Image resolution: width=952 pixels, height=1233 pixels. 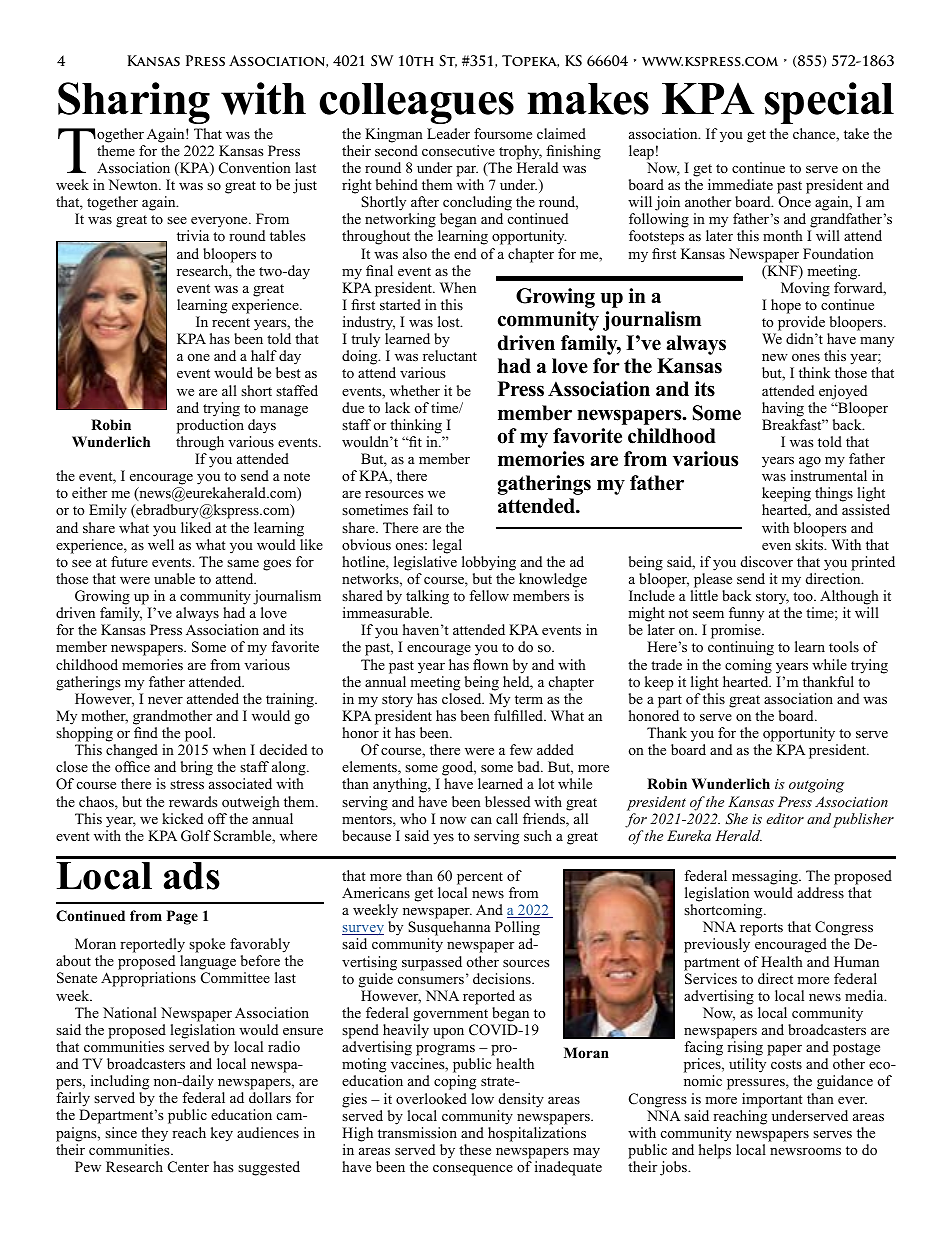 I want to click on special, so click(x=829, y=103).
